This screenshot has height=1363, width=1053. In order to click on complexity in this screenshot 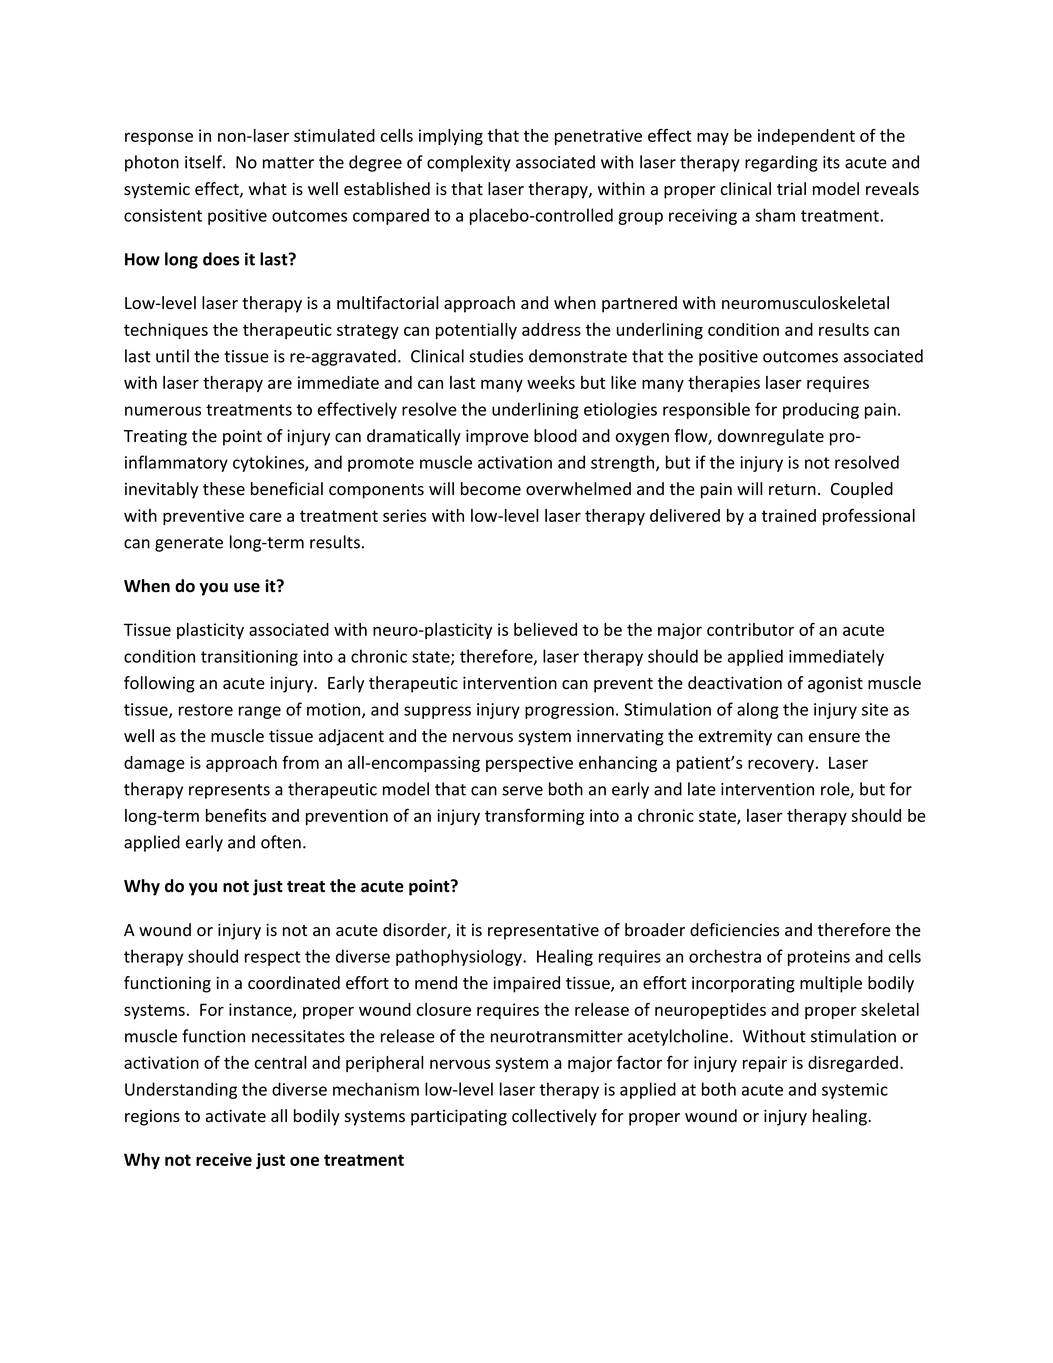, I will do `click(469, 163)`.
